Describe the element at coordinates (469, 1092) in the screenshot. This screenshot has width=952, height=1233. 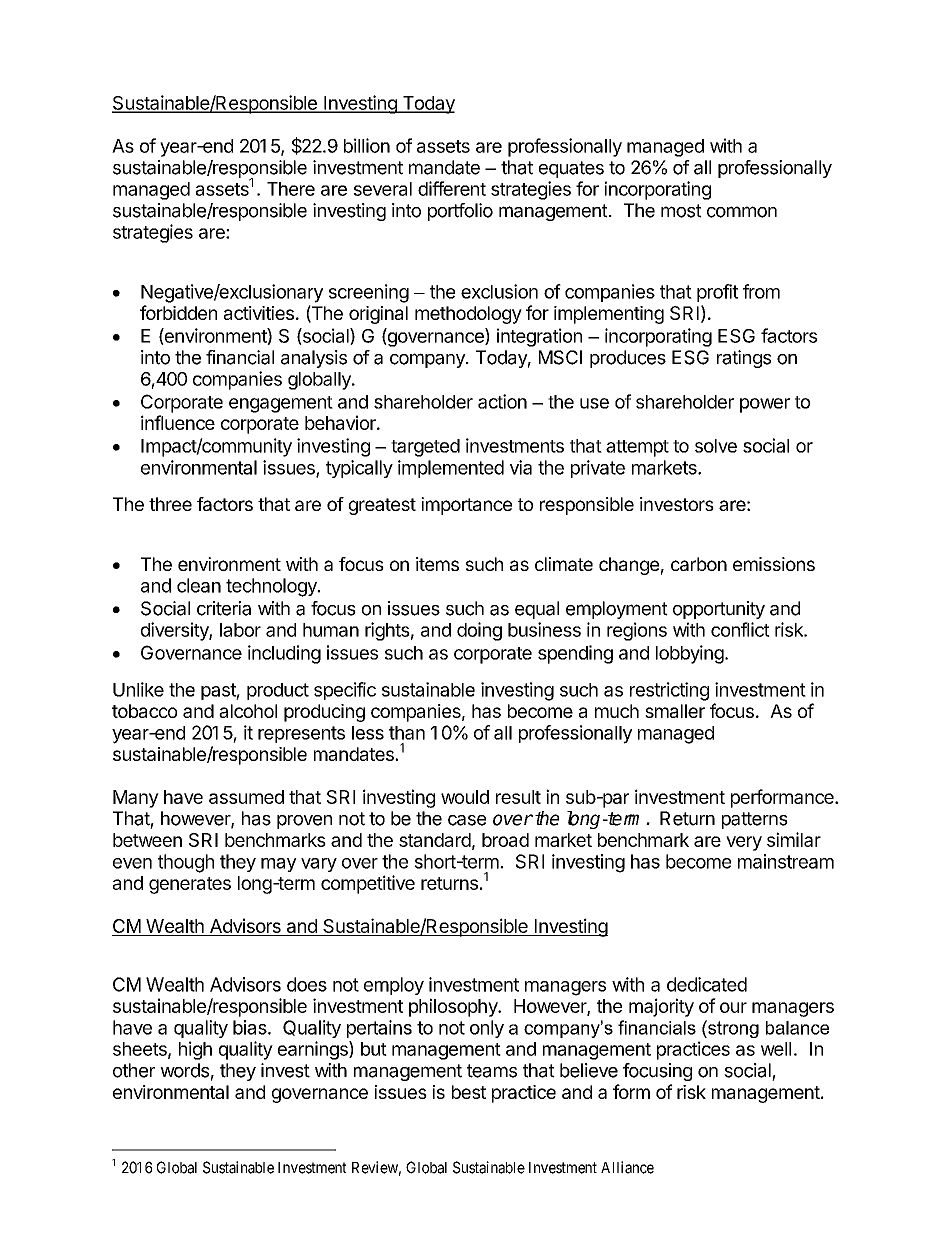
I see `best` at that location.
